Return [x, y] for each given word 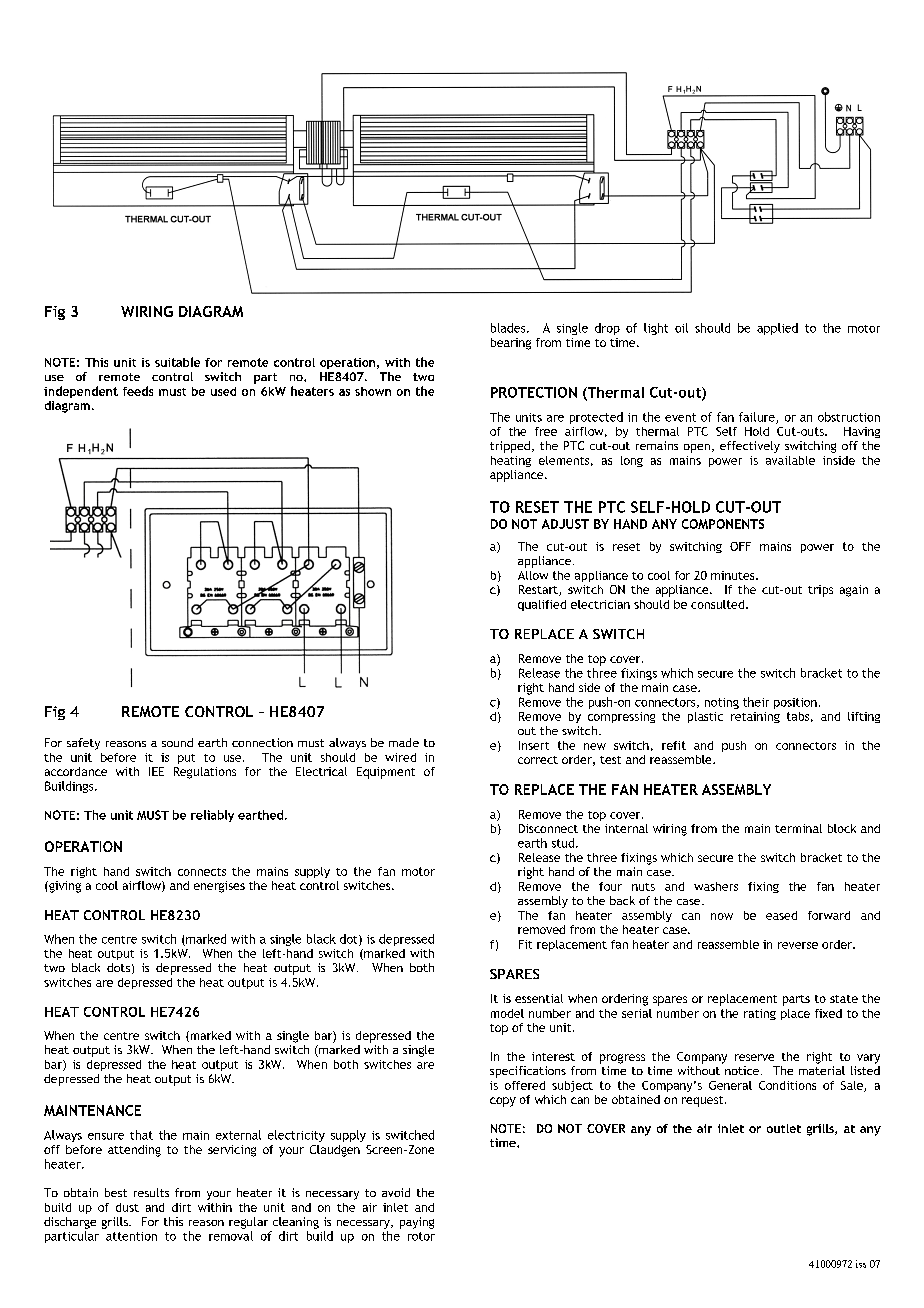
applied [777, 329]
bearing [511, 344]
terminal [798, 828]
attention [131, 1236]
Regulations [205, 773]
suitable [177, 362]
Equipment [386, 773]
